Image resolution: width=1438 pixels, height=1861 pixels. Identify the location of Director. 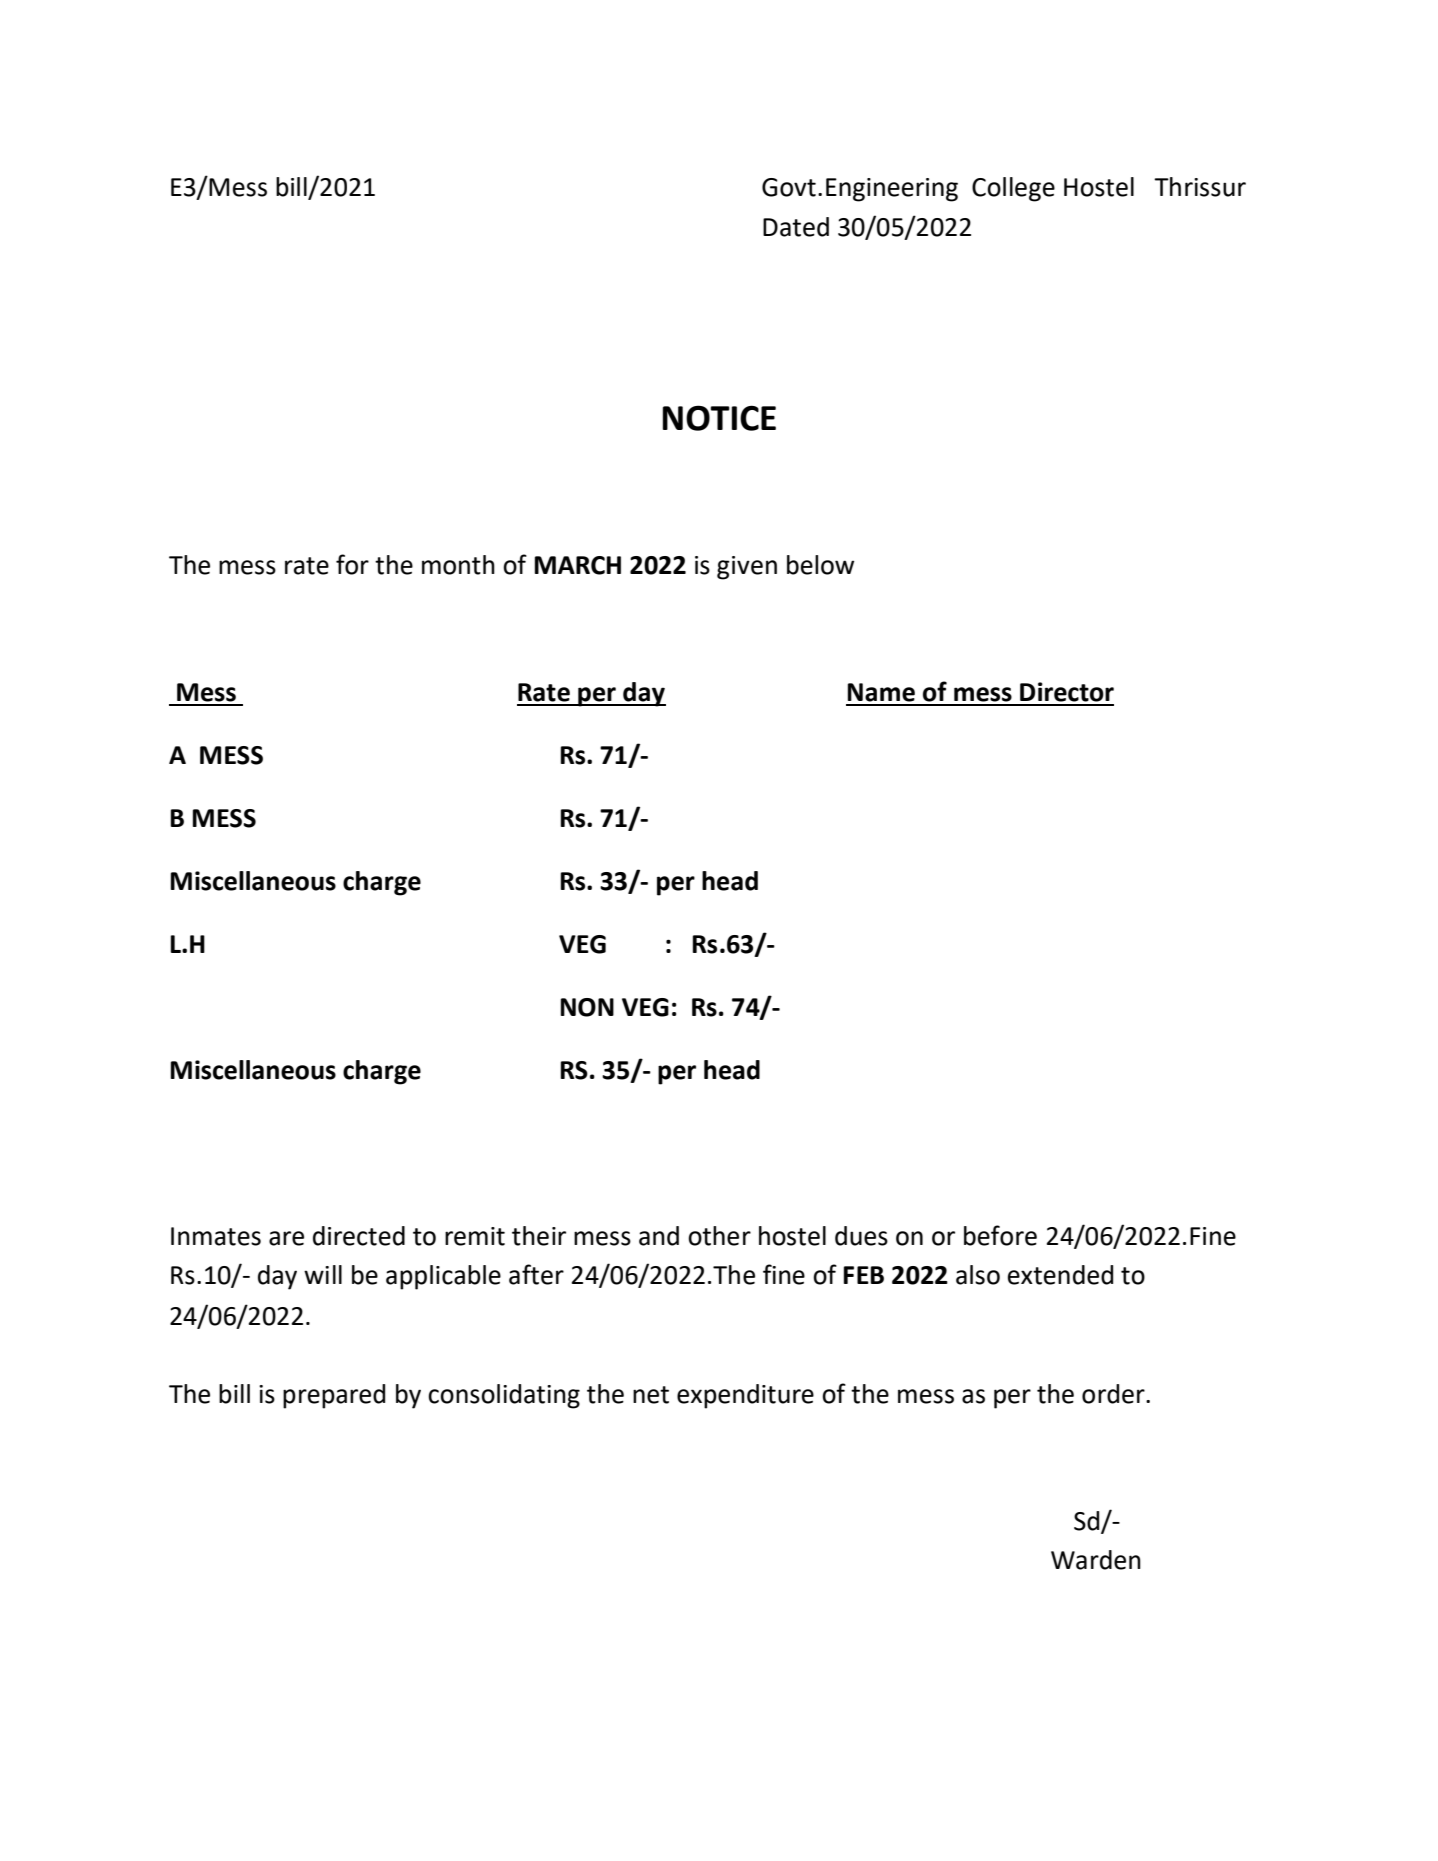
(1067, 692).
